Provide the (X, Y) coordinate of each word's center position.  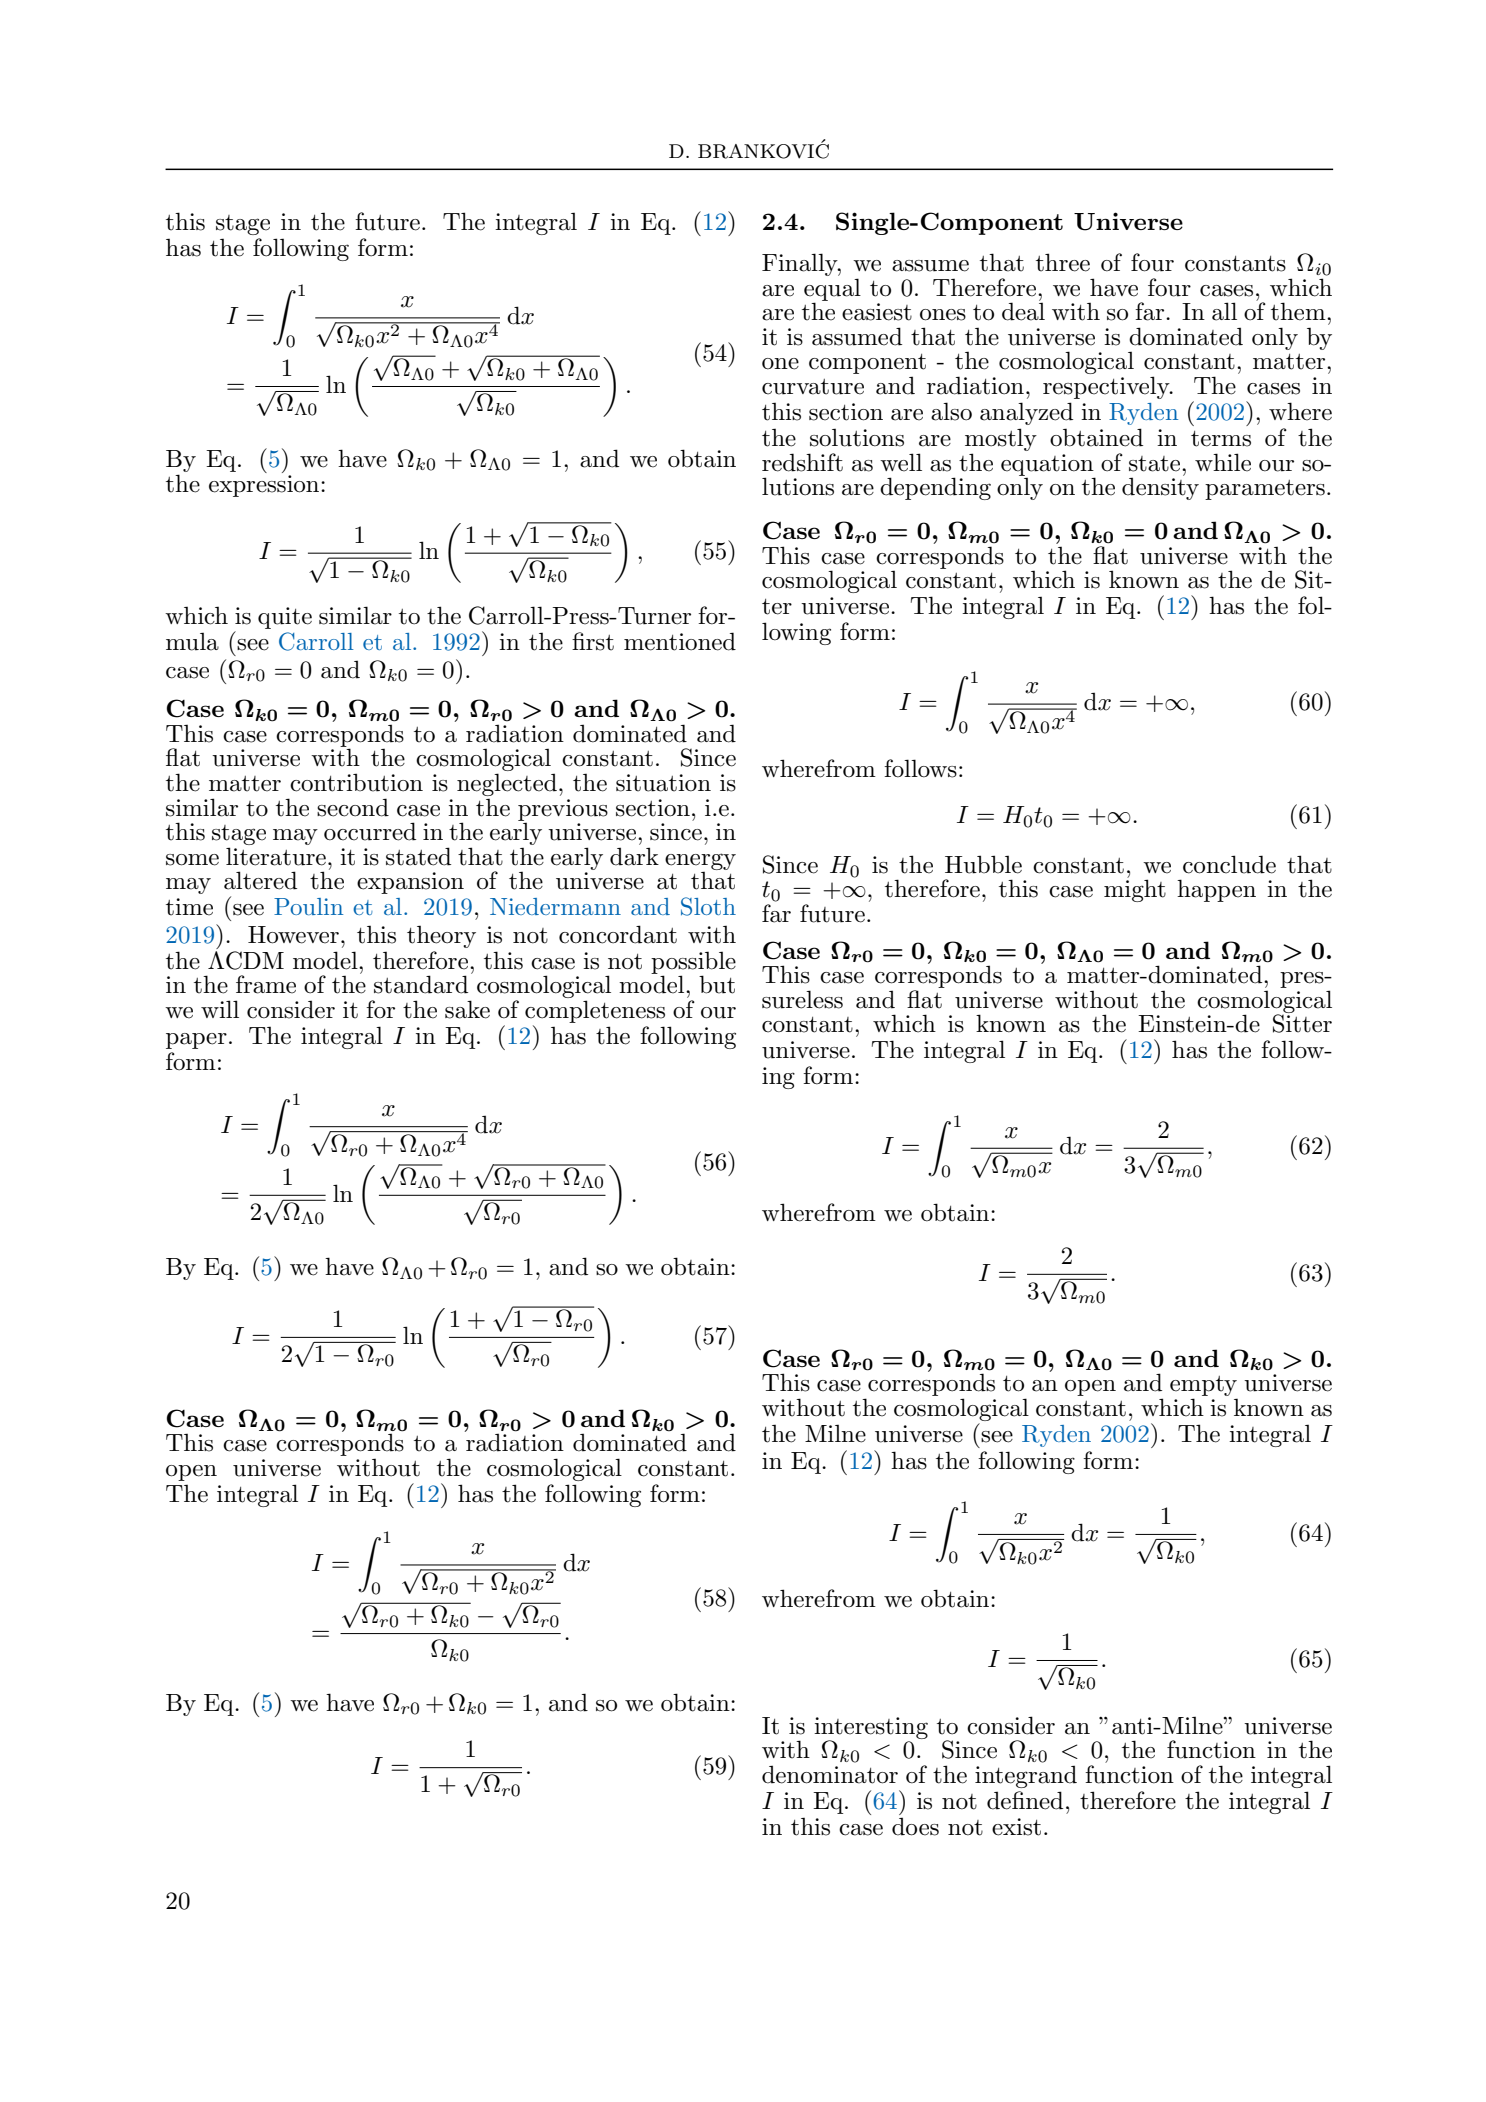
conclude (1229, 864)
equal (832, 290)
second (353, 807)
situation (663, 783)
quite (285, 618)
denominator (830, 1774)
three (1063, 262)
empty (1203, 1387)
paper (196, 1041)
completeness (595, 1011)
